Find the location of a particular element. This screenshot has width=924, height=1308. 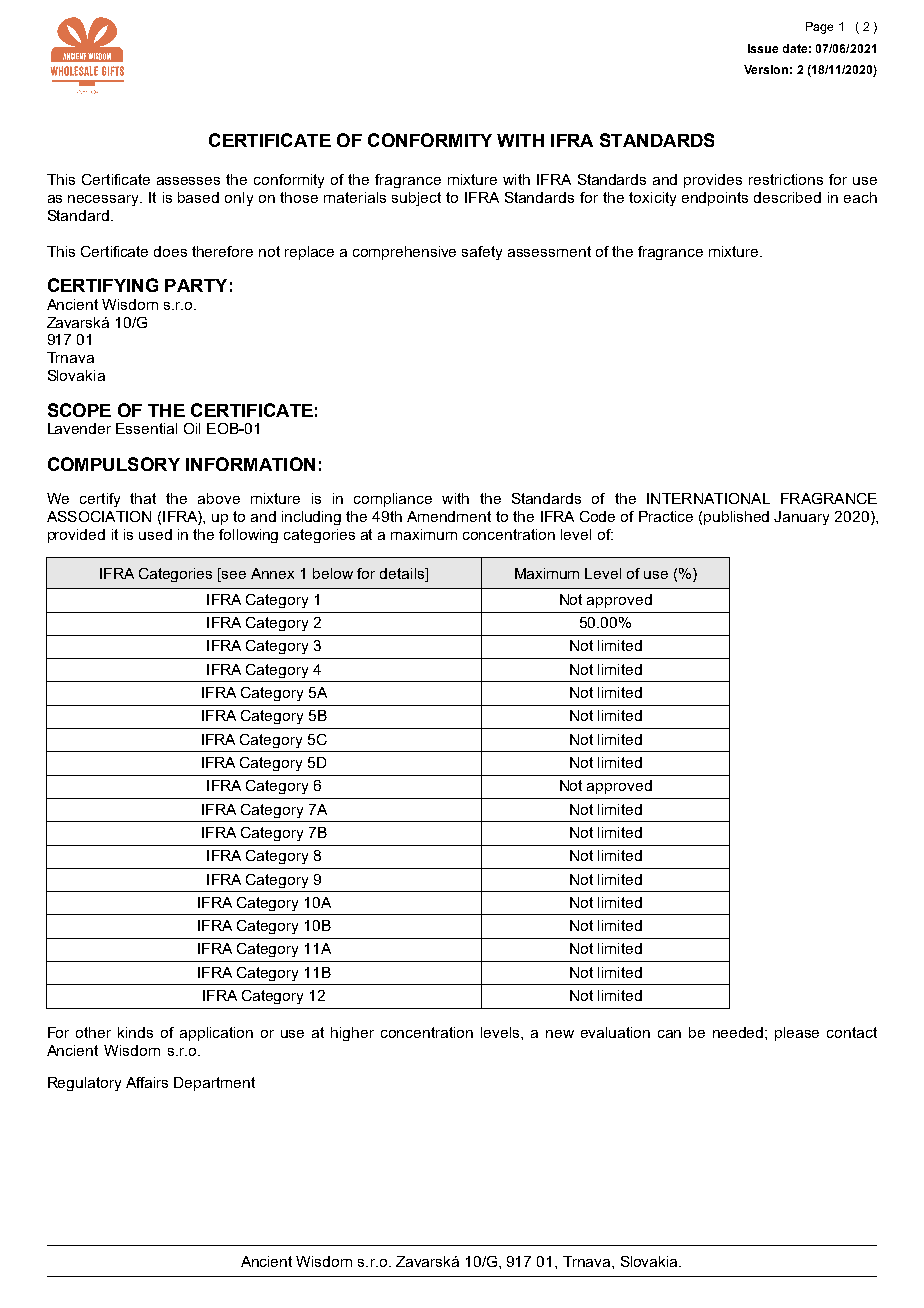

published is located at coordinates (736, 518).
